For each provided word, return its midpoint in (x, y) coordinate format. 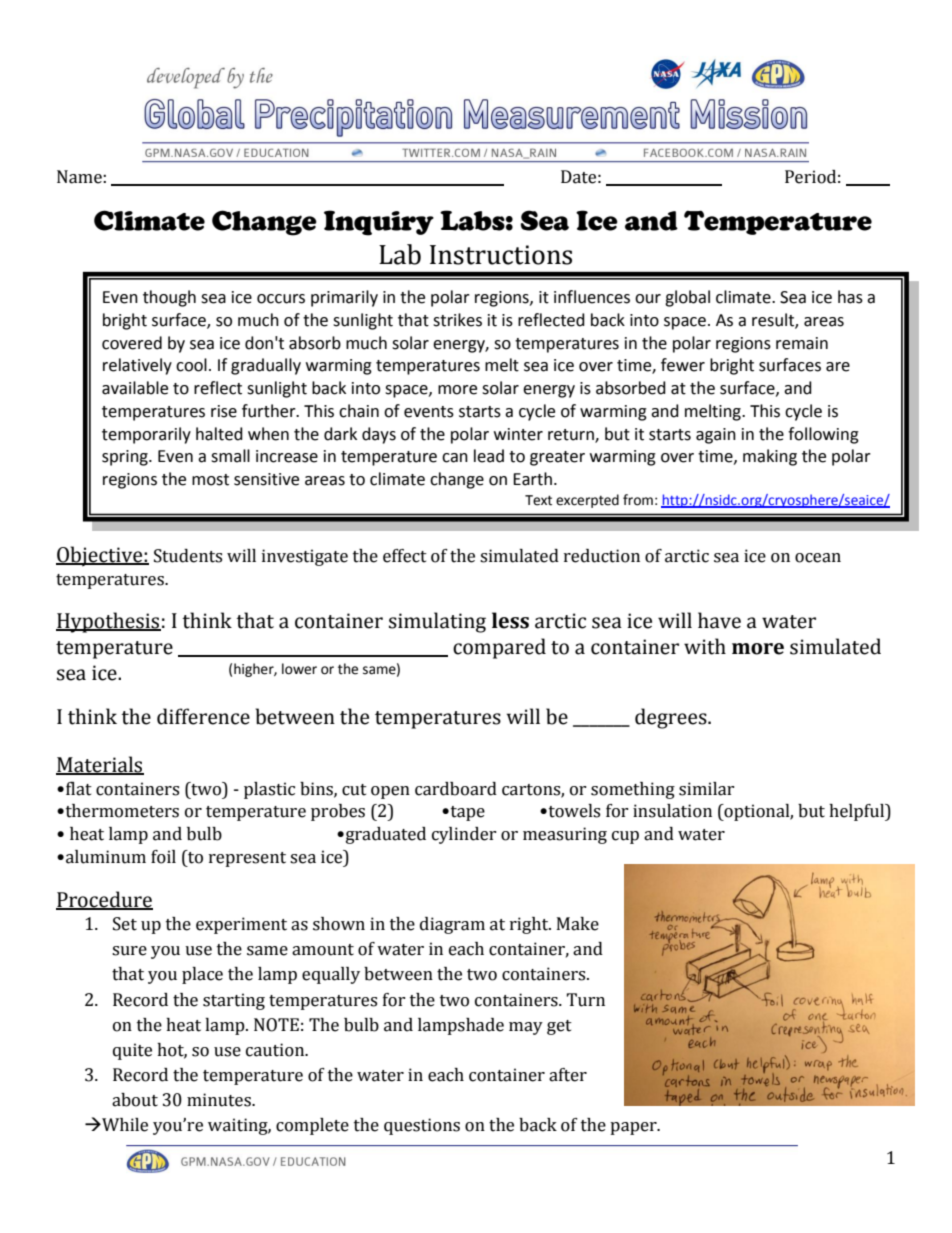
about (135, 1100)
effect (405, 556)
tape (466, 813)
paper (634, 1128)
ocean (818, 558)
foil (163, 857)
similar (707, 789)
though (169, 298)
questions (422, 1126)
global (687, 298)
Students (188, 556)
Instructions (501, 255)
